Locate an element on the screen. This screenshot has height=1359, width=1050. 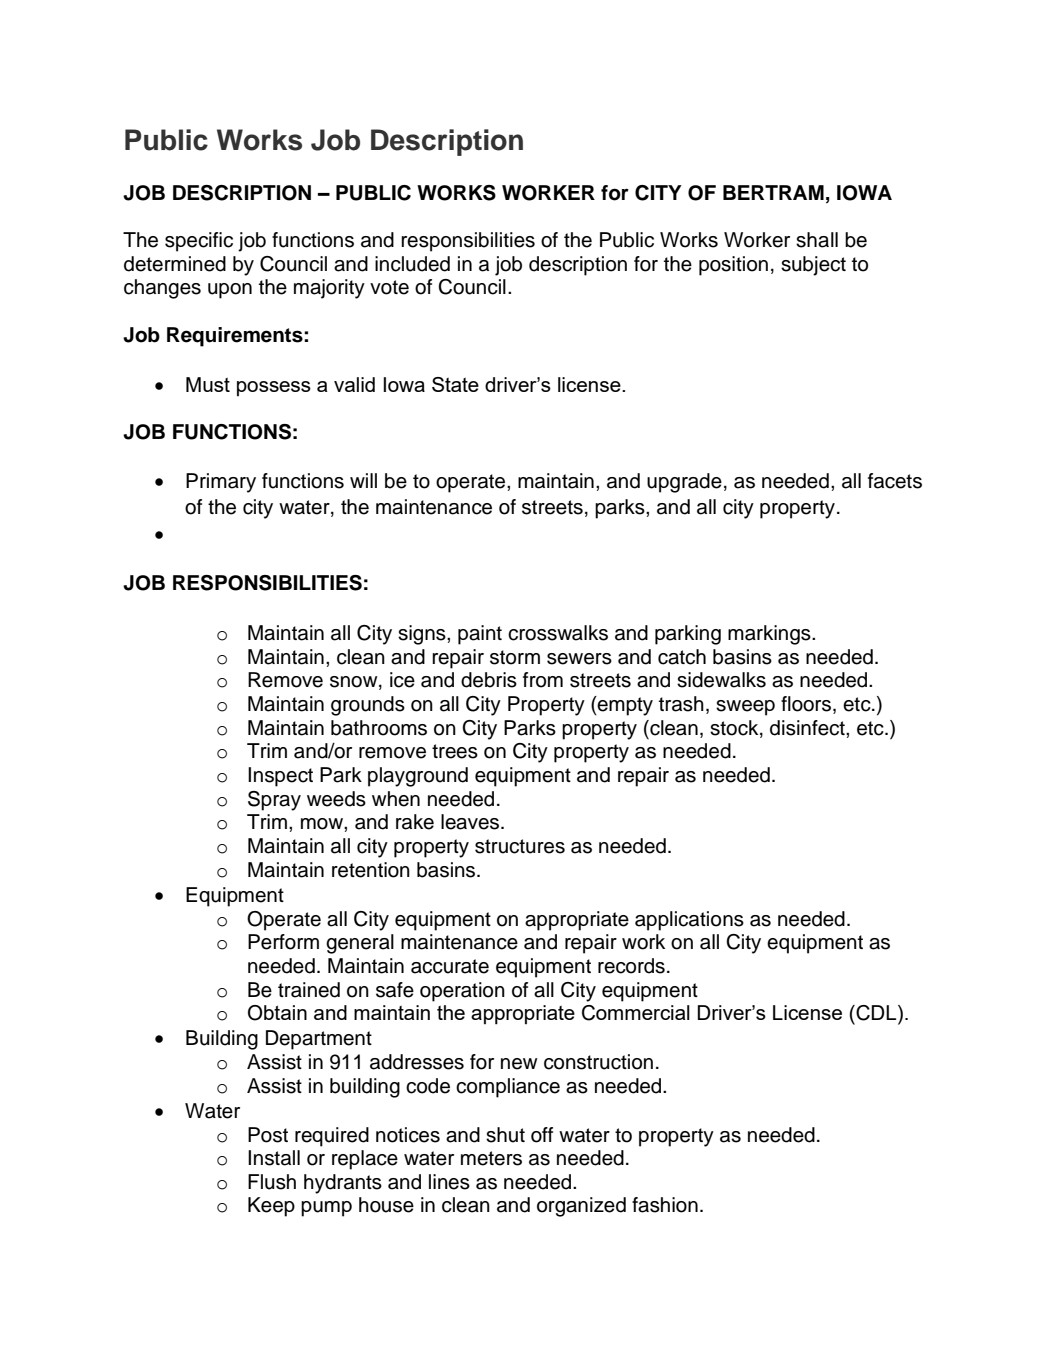
included is located at coordinates (412, 264).
